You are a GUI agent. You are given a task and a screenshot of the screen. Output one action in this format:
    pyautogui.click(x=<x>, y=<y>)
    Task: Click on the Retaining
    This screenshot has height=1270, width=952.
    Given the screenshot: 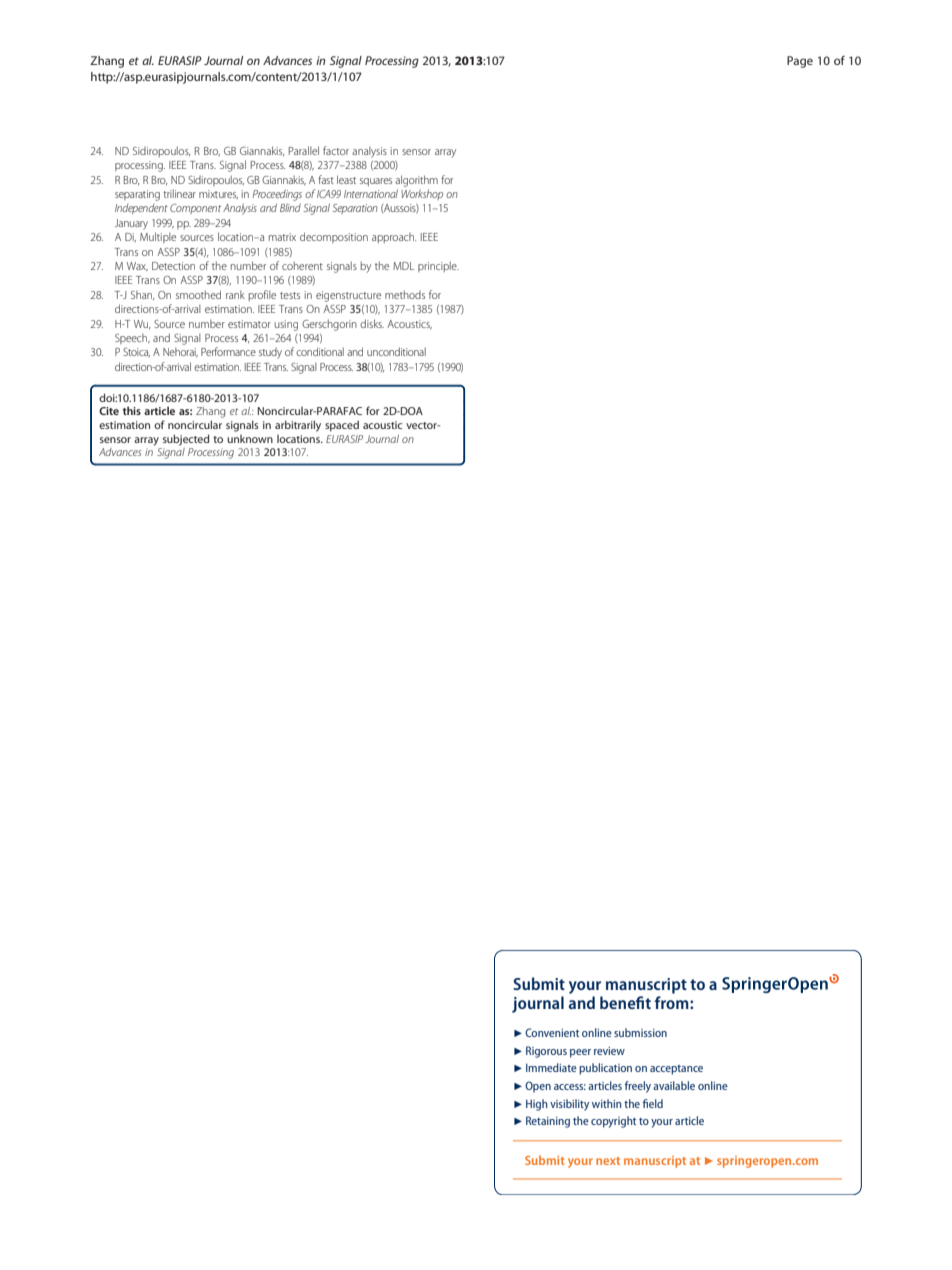 What is the action you would take?
    pyautogui.click(x=548, y=1122)
